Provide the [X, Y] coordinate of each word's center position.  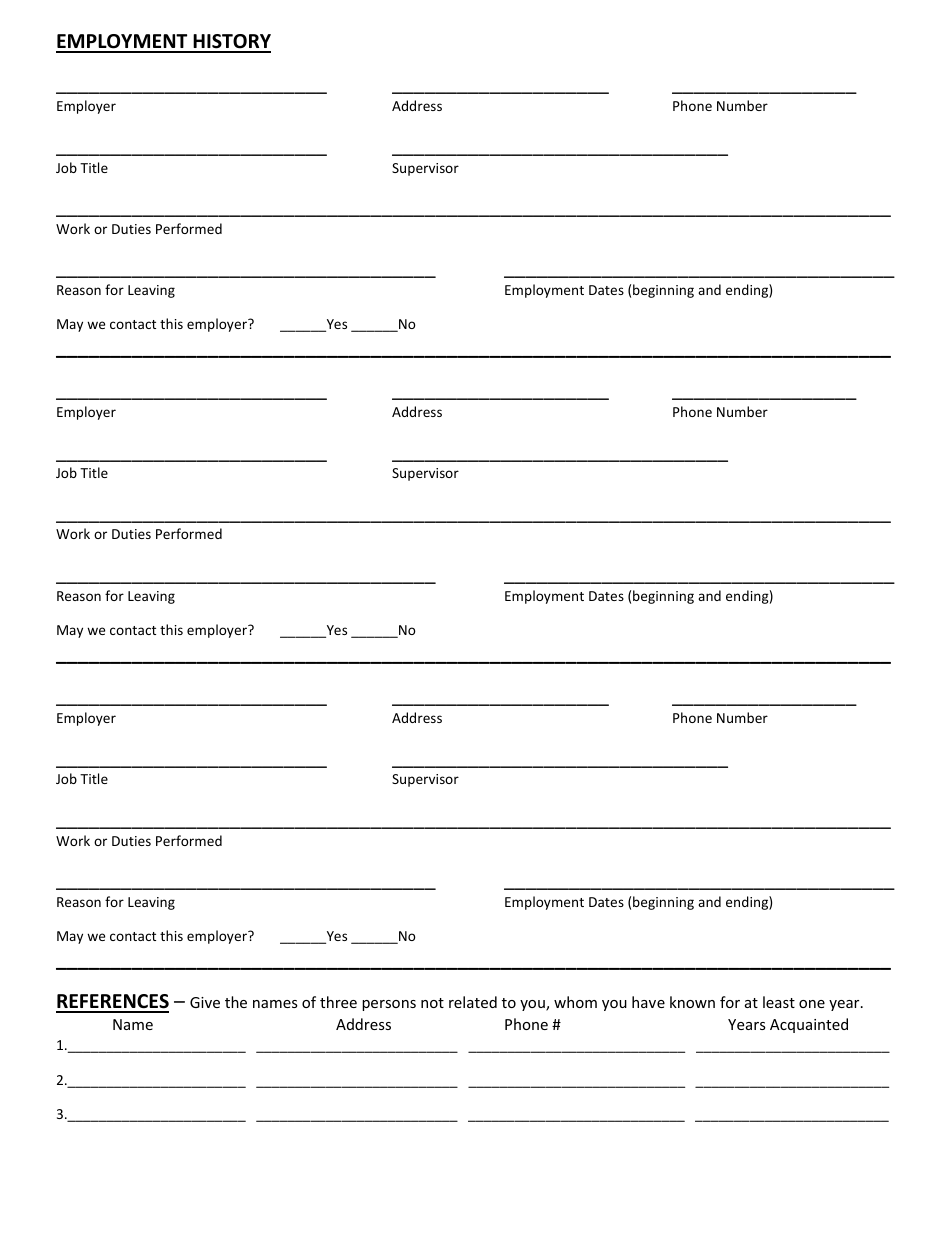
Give [205, 1002]
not [432, 1003]
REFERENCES [112, 1003]
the [236, 1002]
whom [575, 1002]
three [338, 1002]
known [692, 1002]
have [648, 1002]
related [473, 1002]
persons [389, 1005]
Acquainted [809, 1025]
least [779, 1002]
